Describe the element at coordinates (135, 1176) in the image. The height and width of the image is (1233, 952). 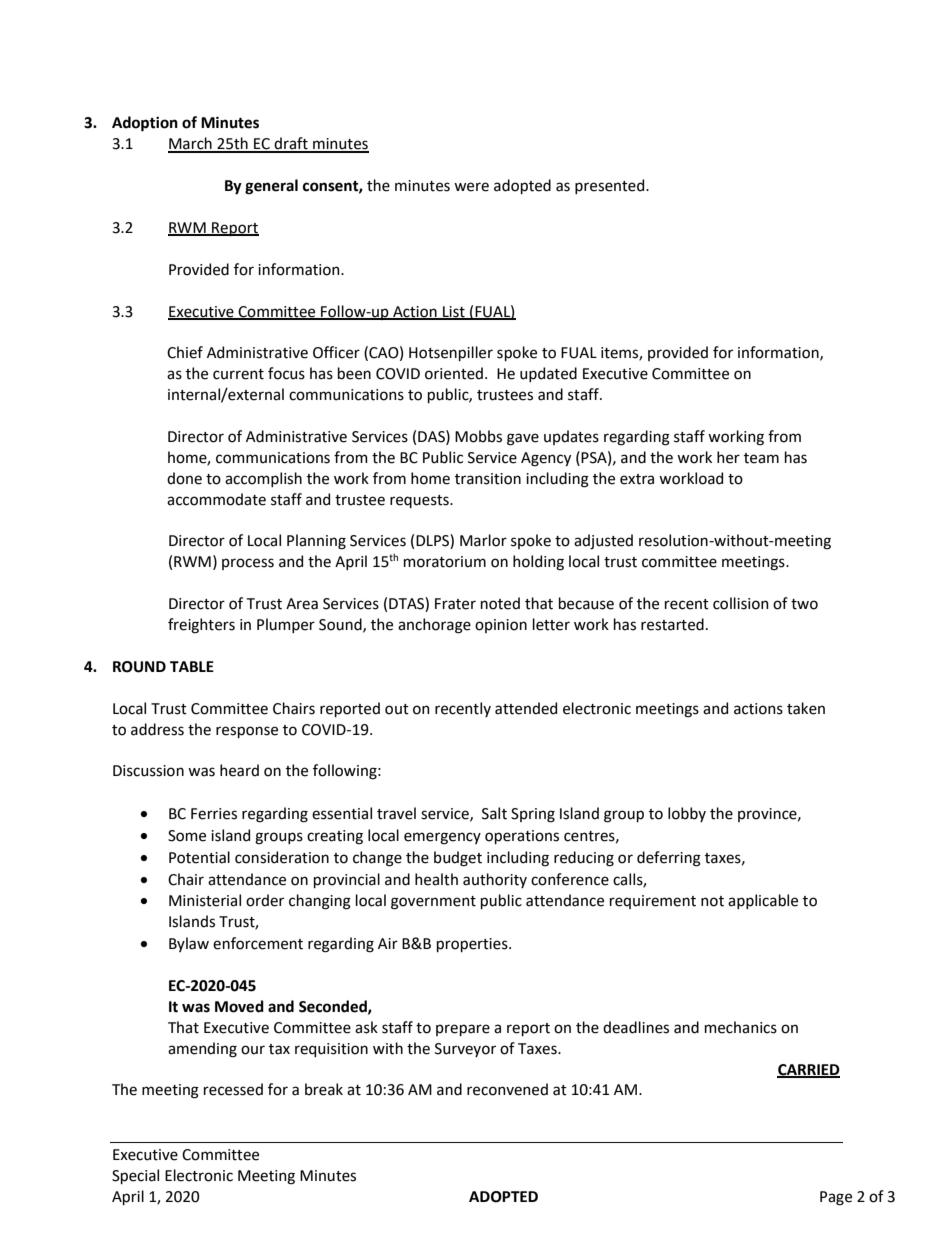
I see `Special` at that location.
